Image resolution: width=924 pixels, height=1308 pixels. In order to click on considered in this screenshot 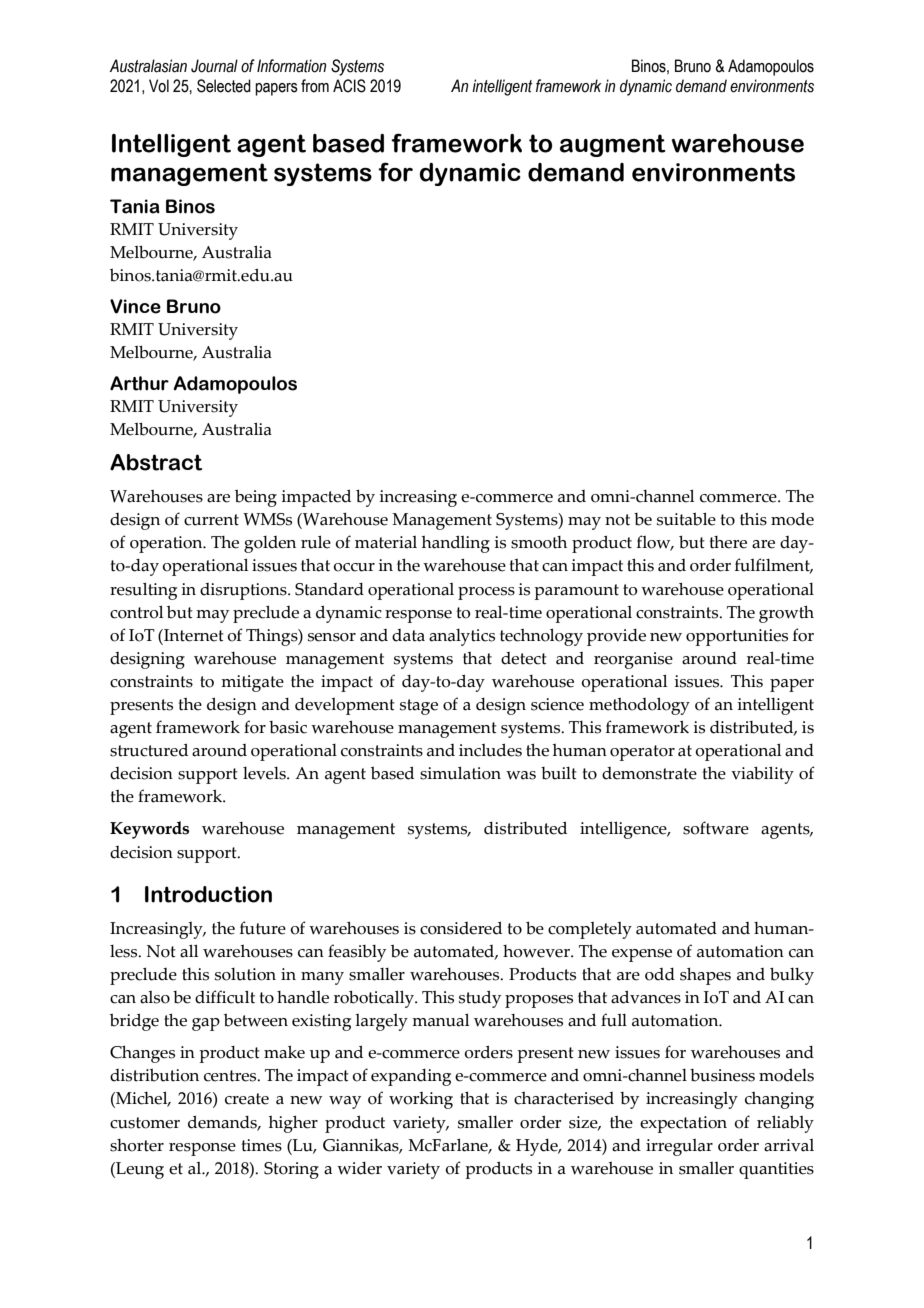, I will do `click(461, 928)`.
